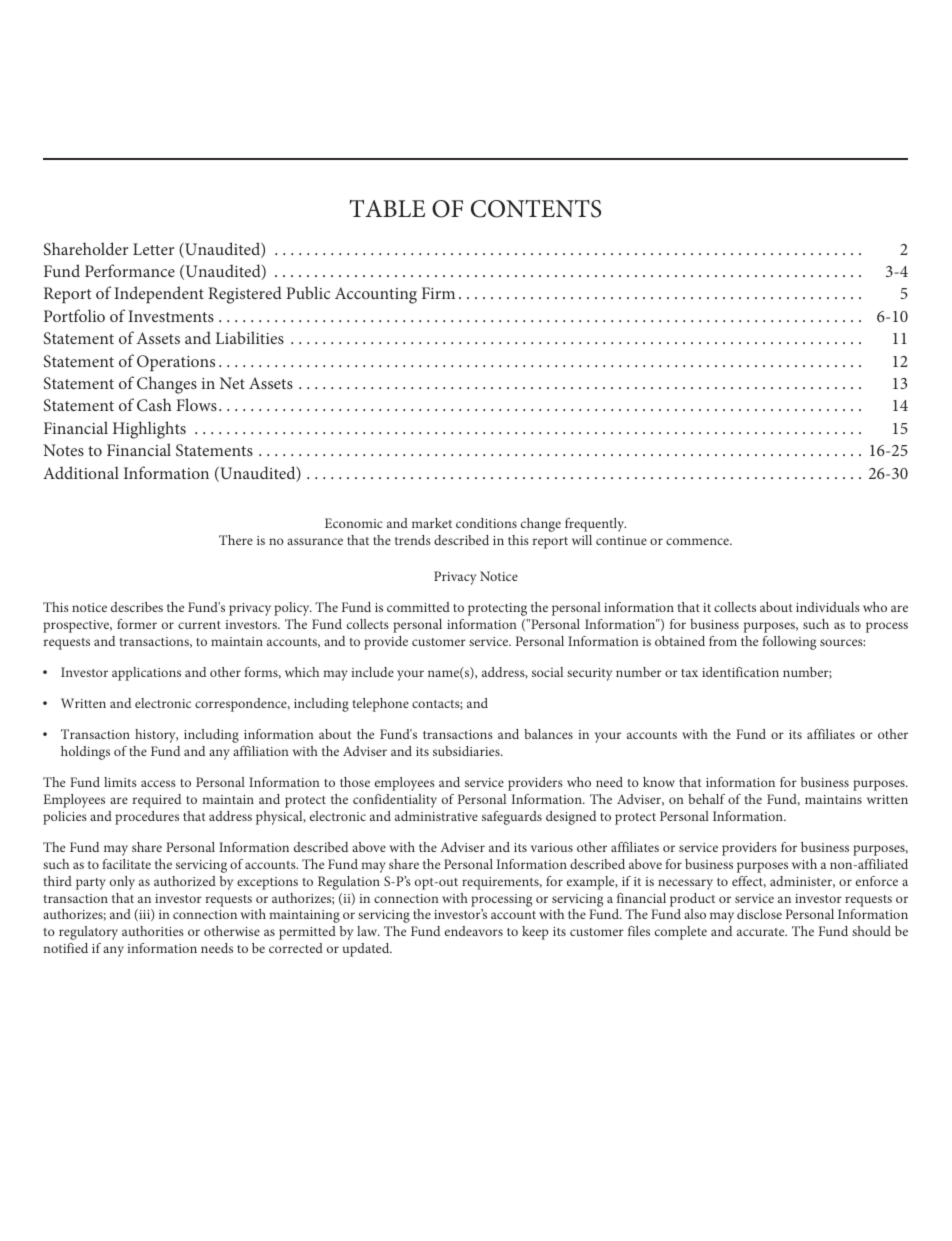  What do you see at coordinates (828, 607) in the image?
I see `individuals` at bounding box center [828, 607].
